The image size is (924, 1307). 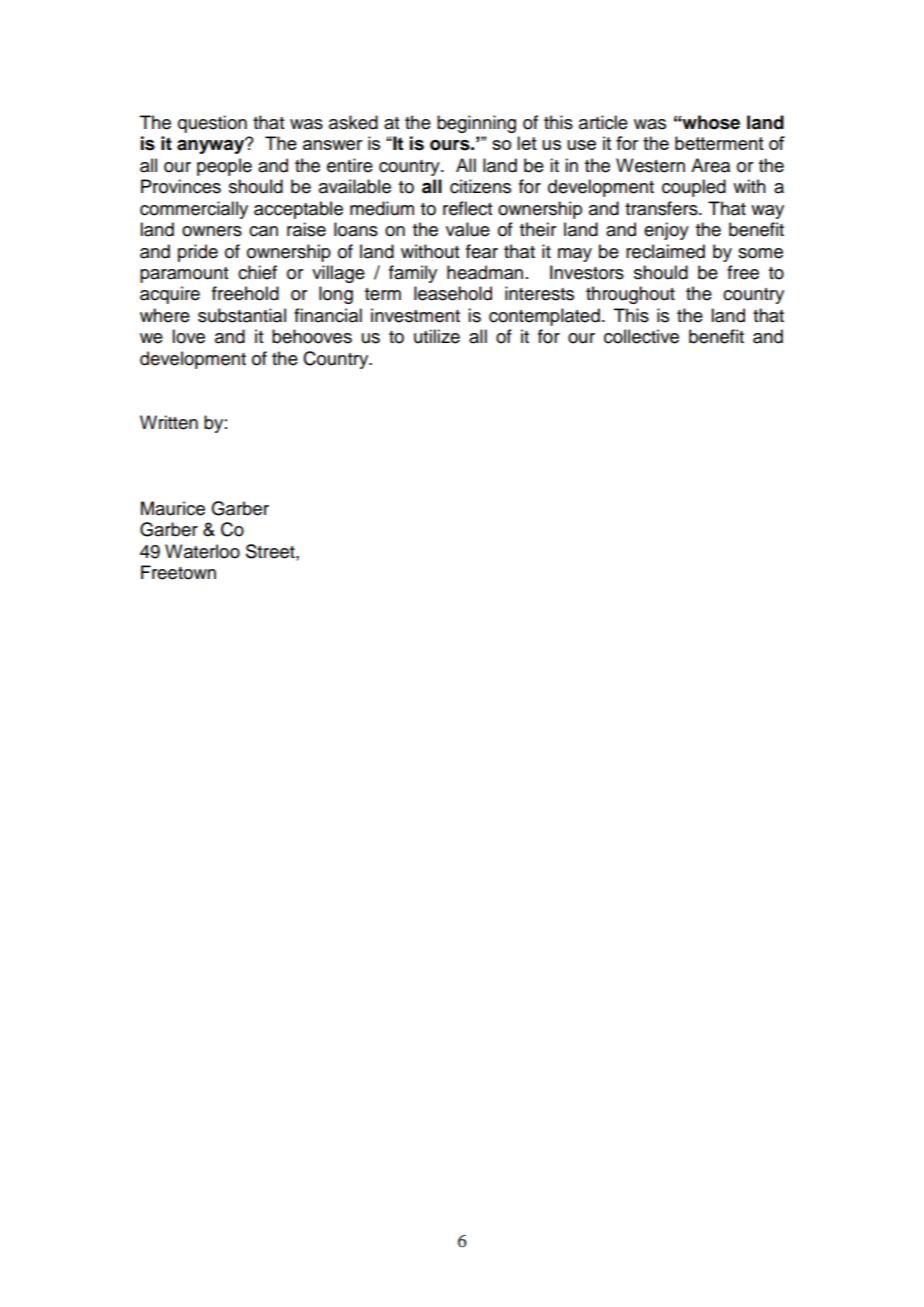 What do you see at coordinates (641, 336) in the screenshot?
I see `collective` at bounding box center [641, 336].
